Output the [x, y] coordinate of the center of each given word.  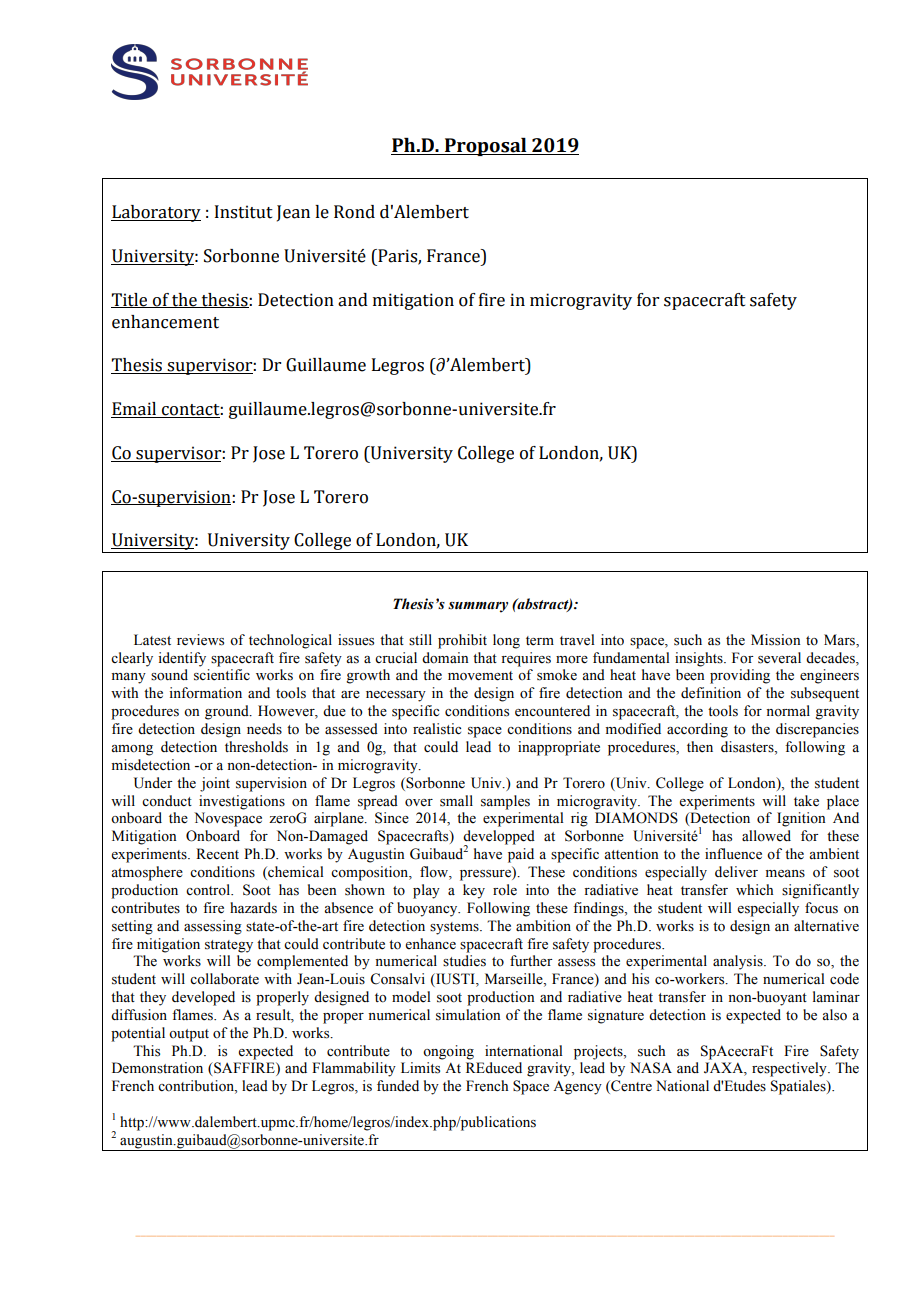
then [700, 747]
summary [478, 607]
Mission [775, 640]
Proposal [486, 147]
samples [505, 802]
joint [215, 784]
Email [135, 410]
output [189, 1035]
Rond [354, 212]
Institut [244, 212]
